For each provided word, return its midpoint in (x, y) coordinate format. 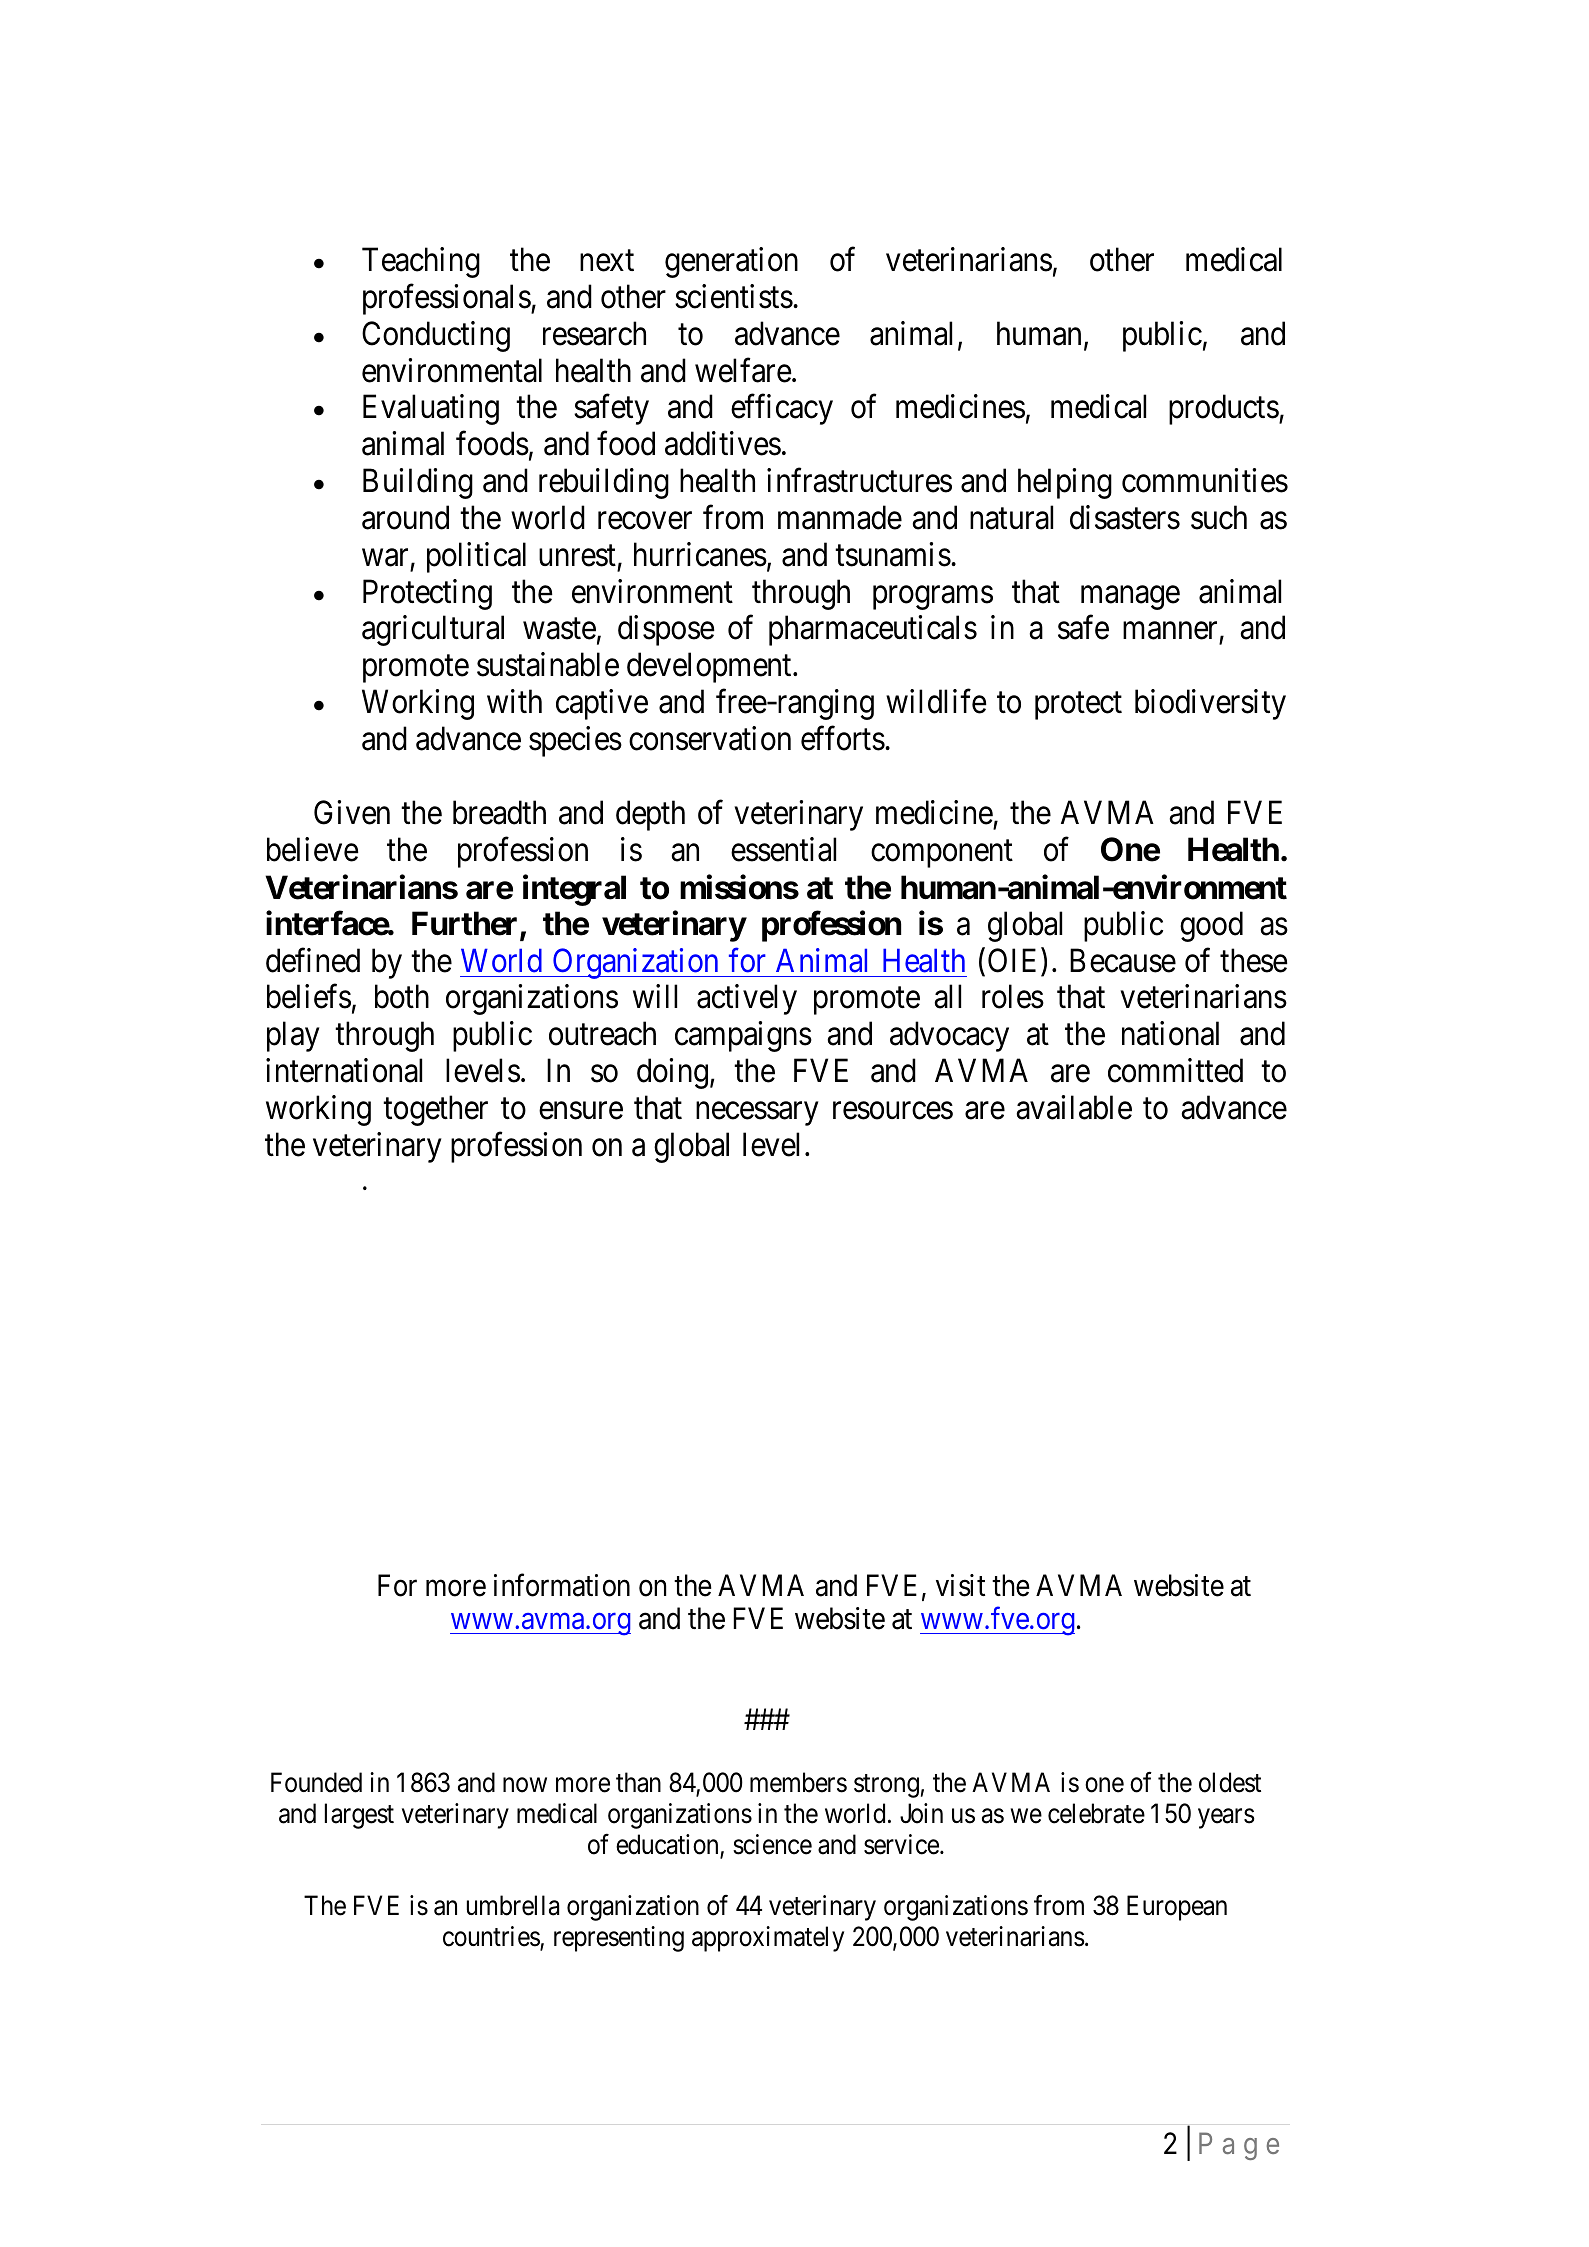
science (772, 1844)
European (1177, 1908)
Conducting (436, 336)
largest (359, 1816)
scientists (734, 296)
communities (1205, 480)
